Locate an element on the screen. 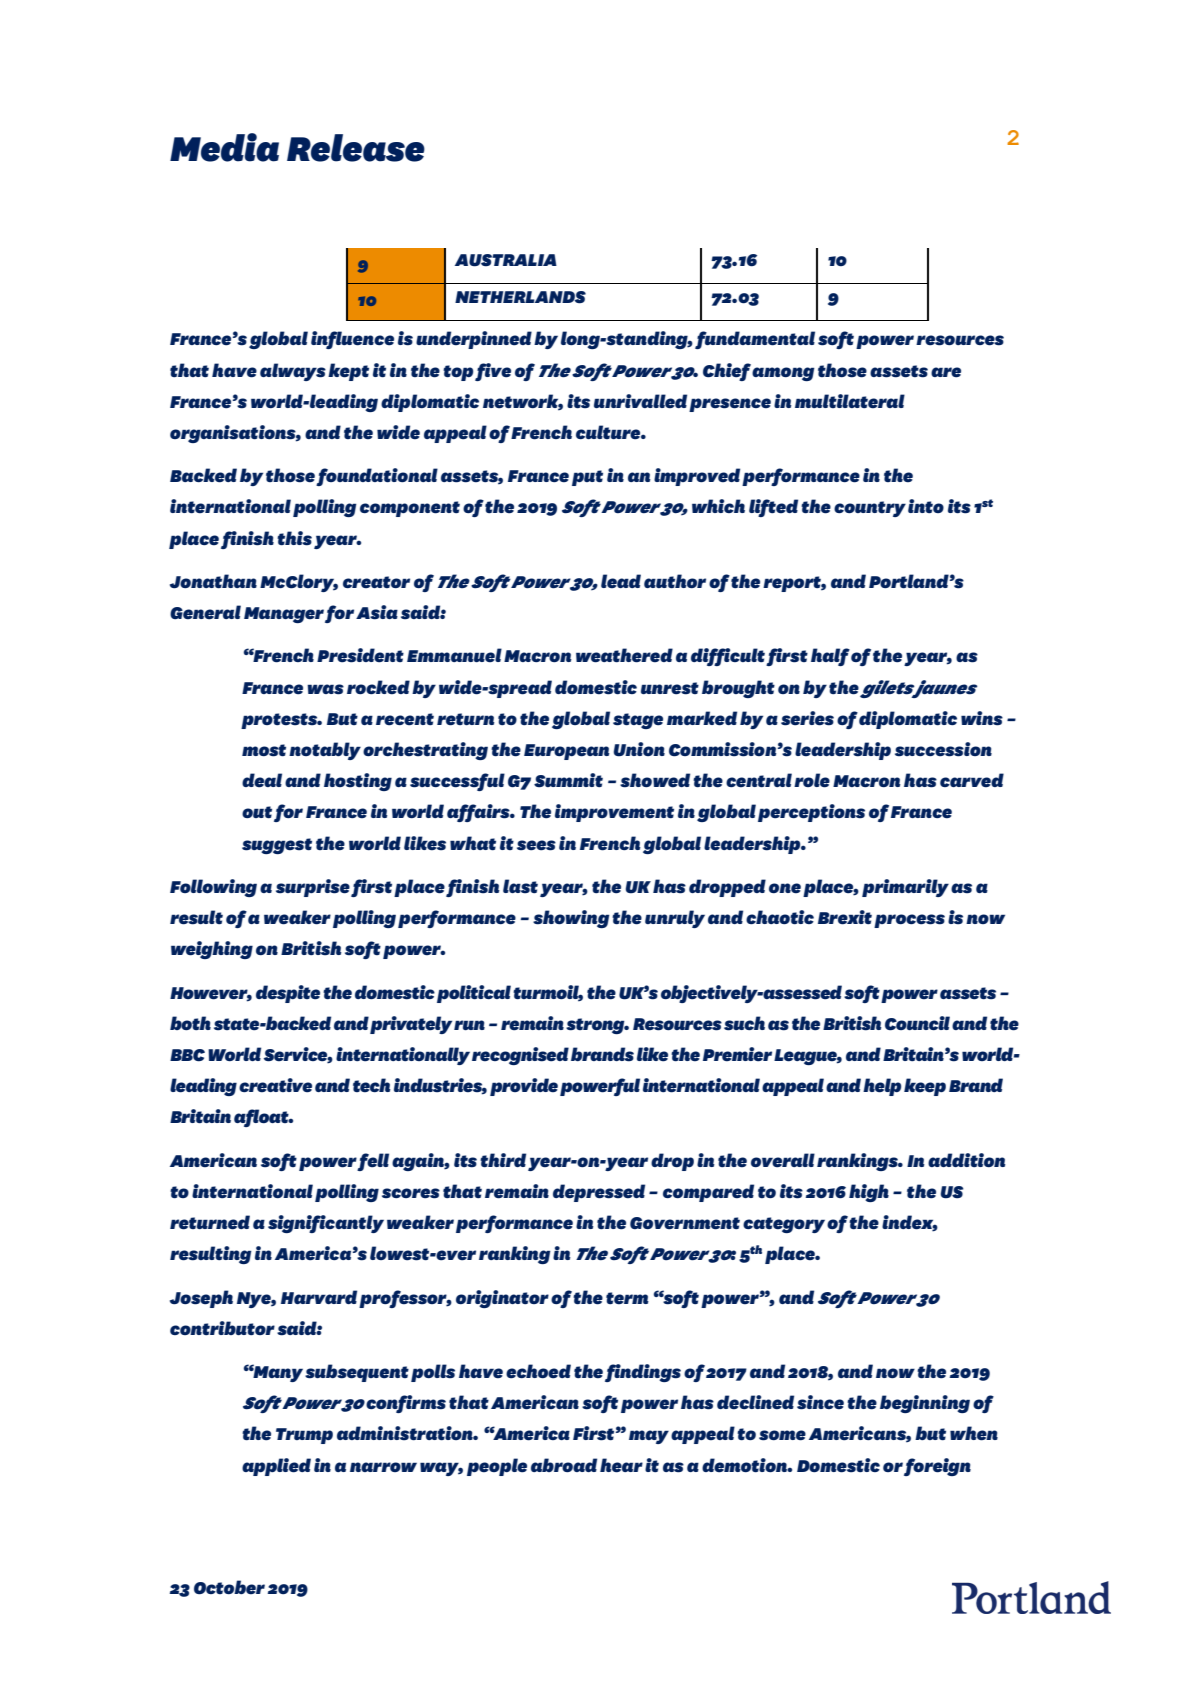  primarily is located at coordinates (905, 888).
